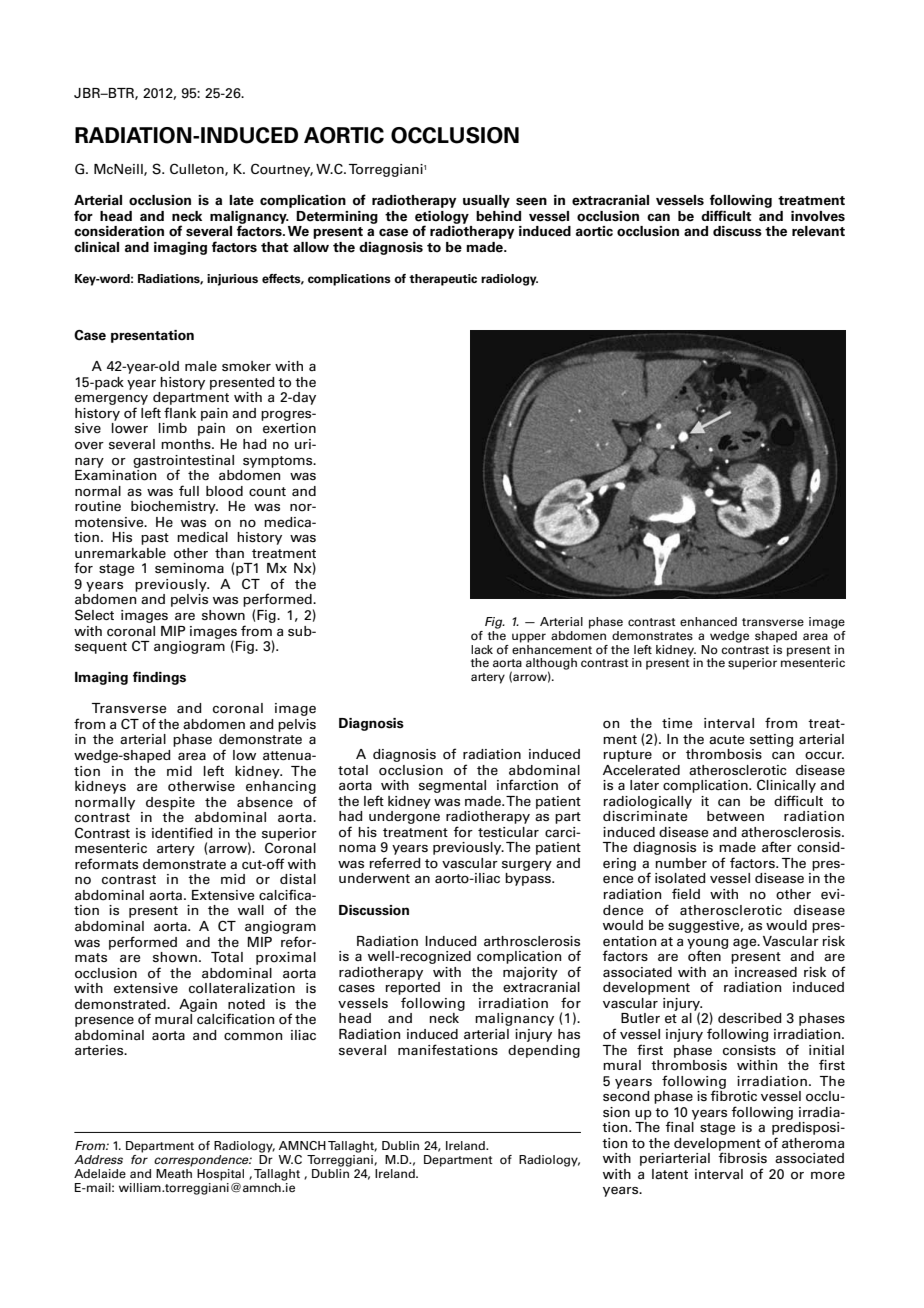 Image resolution: width=924 pixels, height=1308 pixels. Describe the element at coordinates (544, 1051) in the screenshot. I see `depending` at that location.
